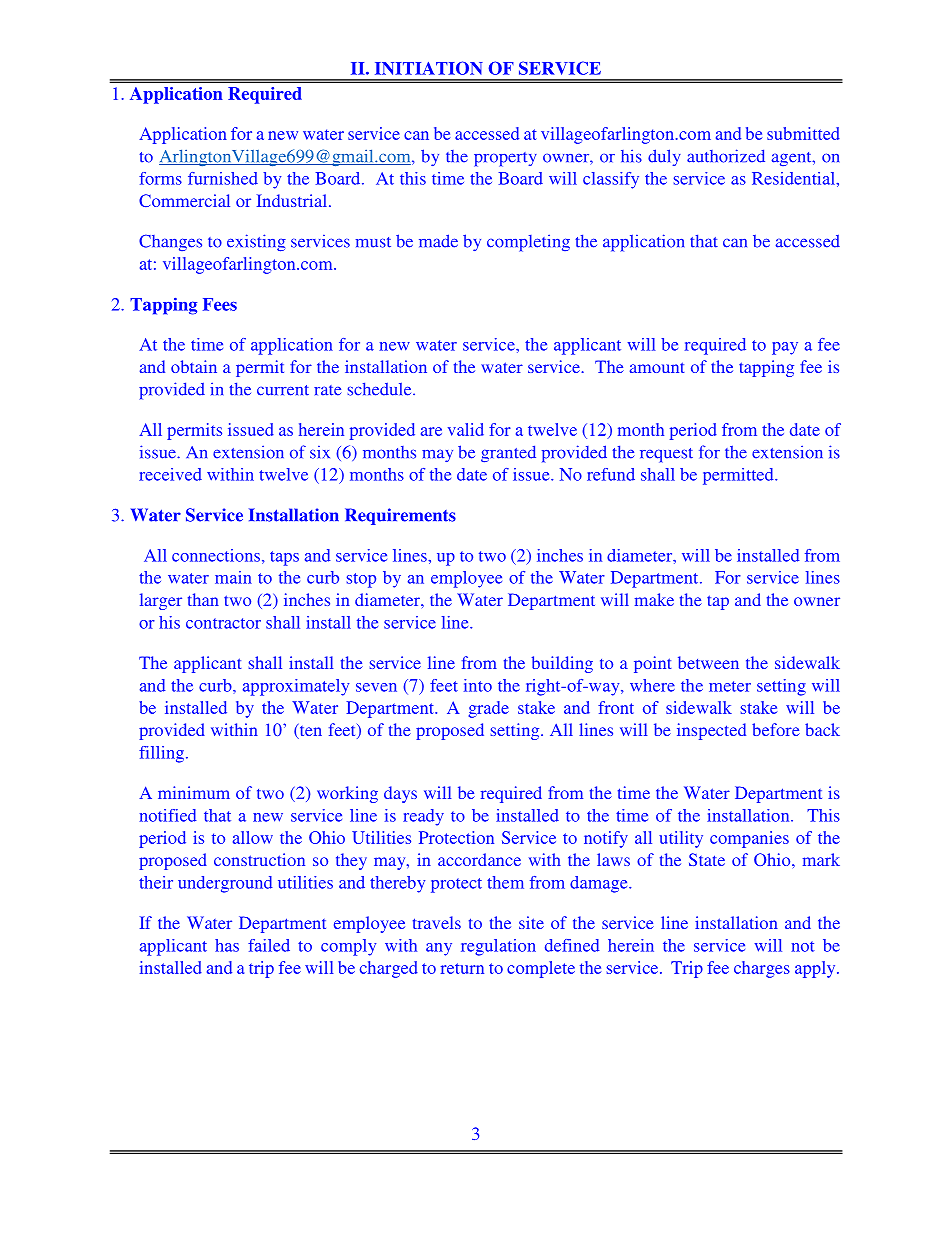 The height and width of the page is (1233, 952). Describe the element at coordinates (429, 68) in the page. I see `INITIATION` at that location.
